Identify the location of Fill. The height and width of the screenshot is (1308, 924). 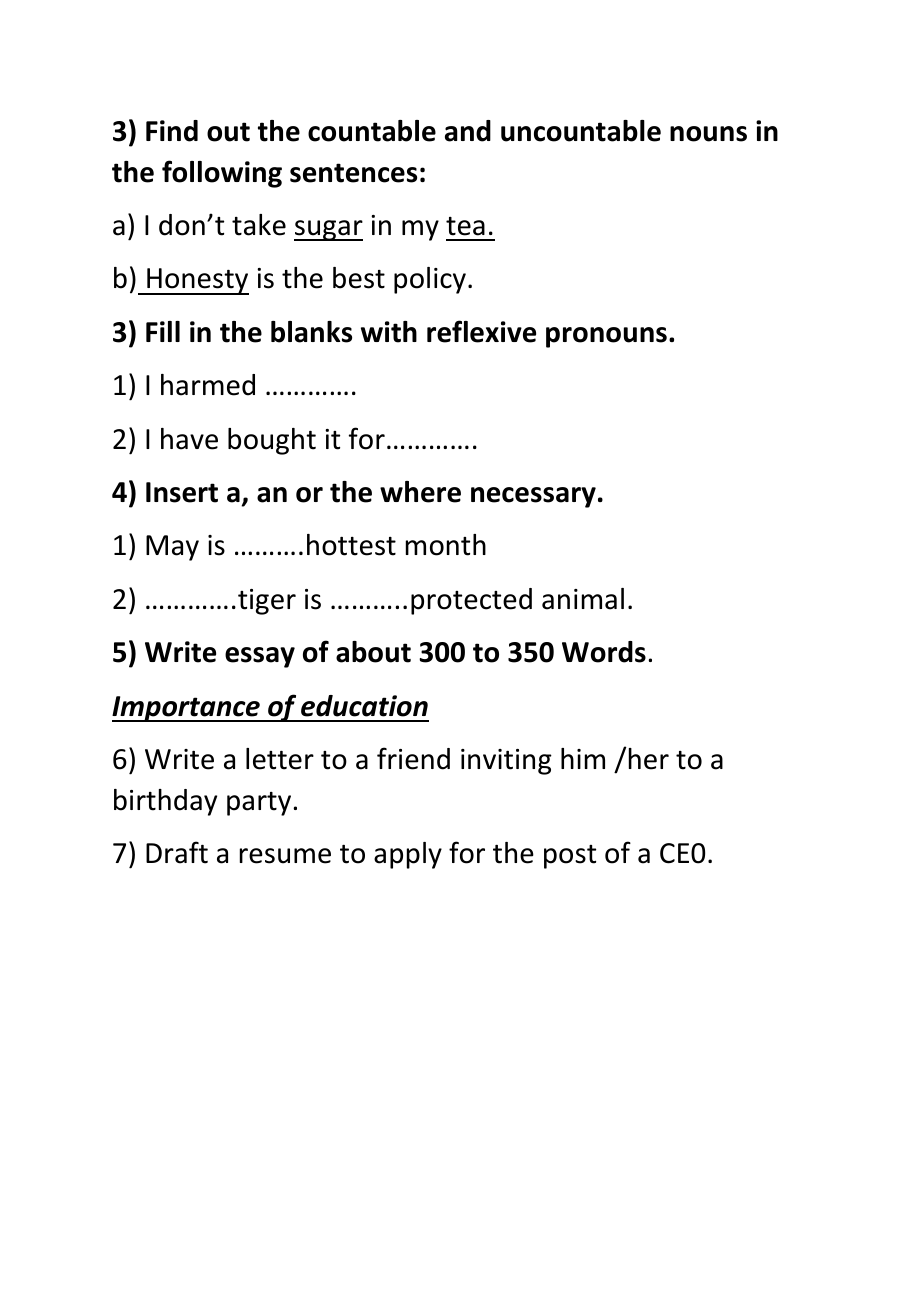
(163, 331).
